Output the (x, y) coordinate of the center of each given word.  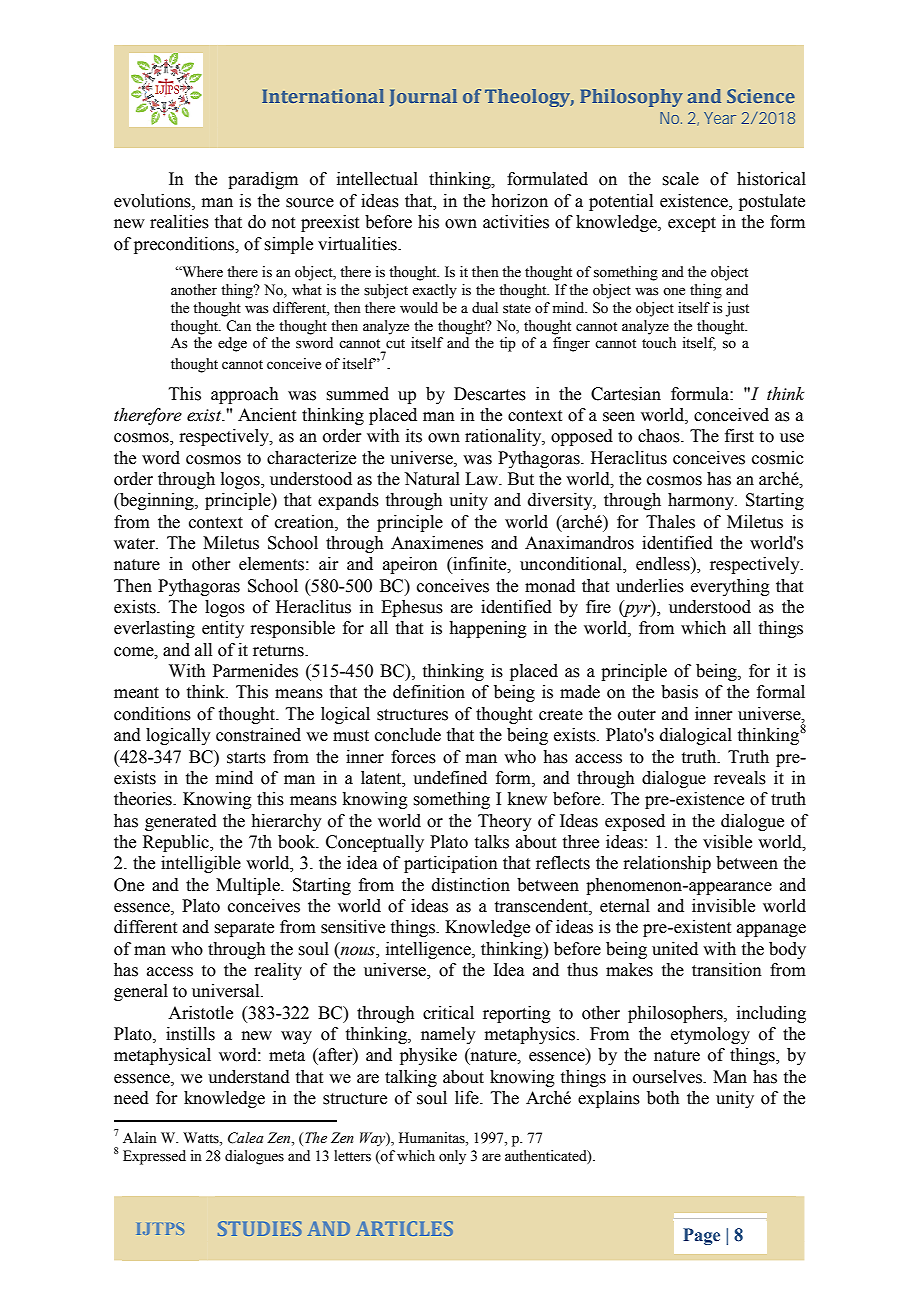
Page (701, 1236)
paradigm (263, 180)
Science (761, 96)
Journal (423, 98)
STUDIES (260, 1228)
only (452, 1157)
